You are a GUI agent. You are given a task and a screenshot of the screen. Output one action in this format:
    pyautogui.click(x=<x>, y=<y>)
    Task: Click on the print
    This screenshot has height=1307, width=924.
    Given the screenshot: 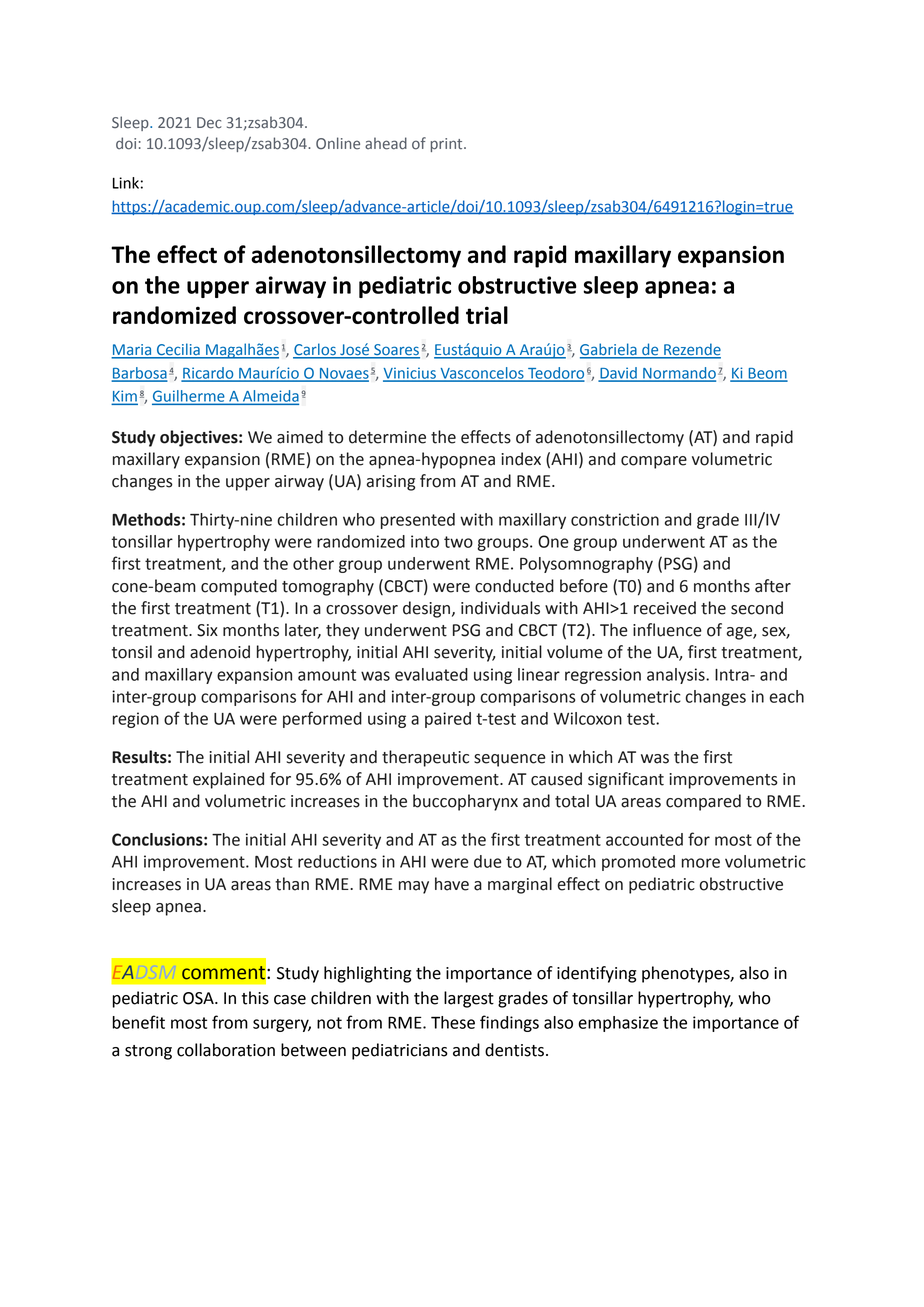 What is the action you would take?
    pyautogui.click(x=448, y=145)
